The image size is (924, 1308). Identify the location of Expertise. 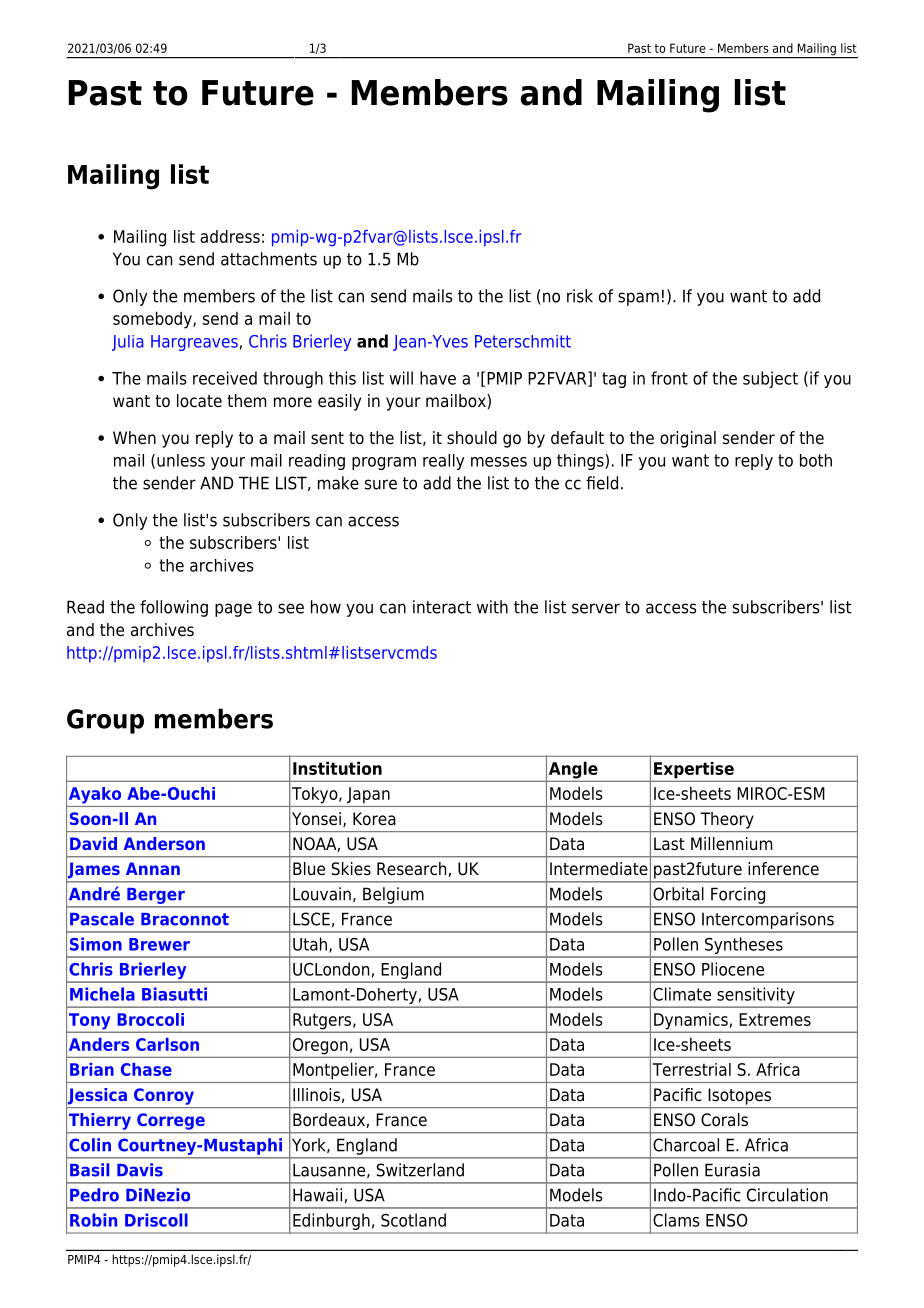
(694, 770).
